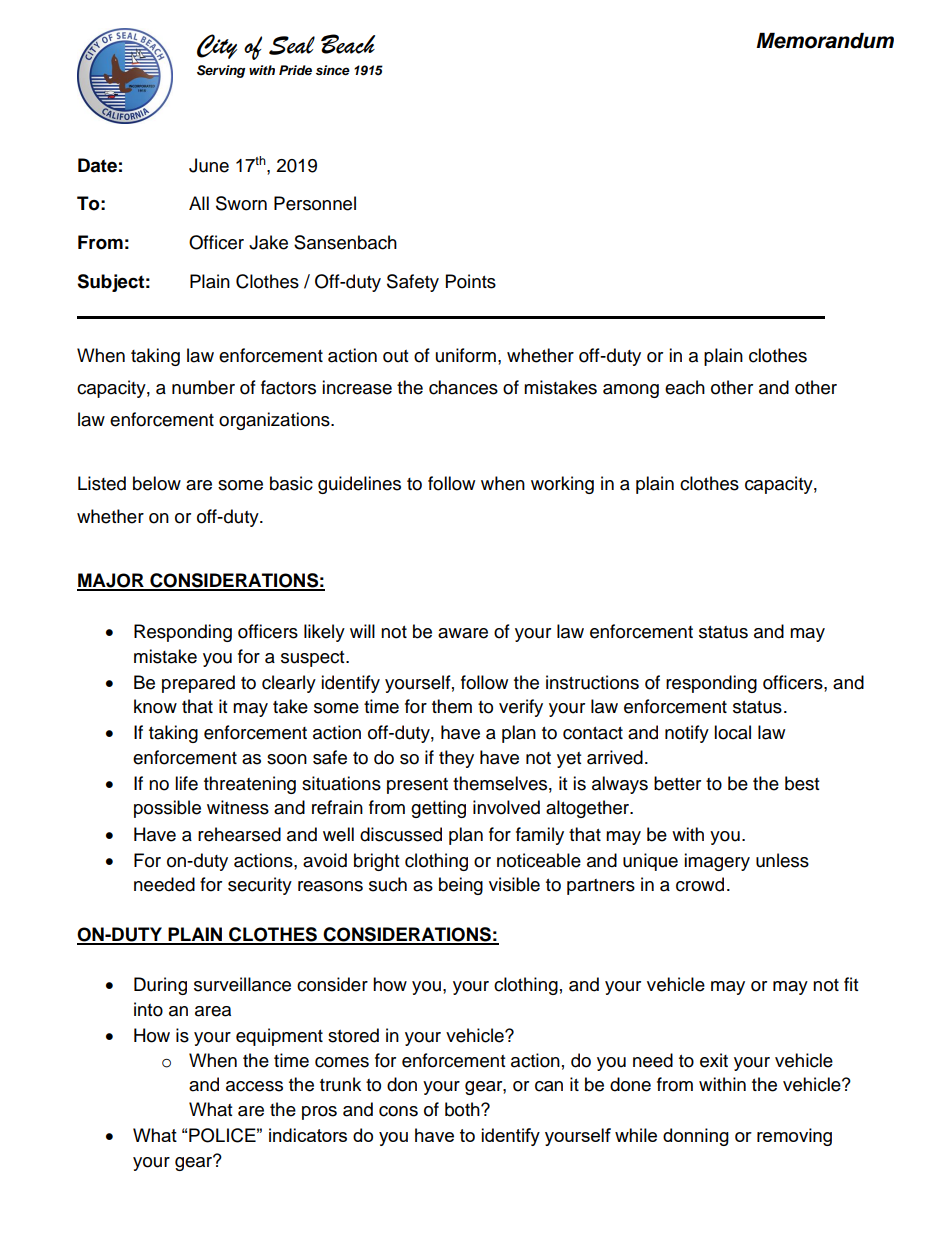 Image resolution: width=952 pixels, height=1233 pixels. What do you see at coordinates (221, 71) in the page?
I see `Serving` at bounding box center [221, 71].
